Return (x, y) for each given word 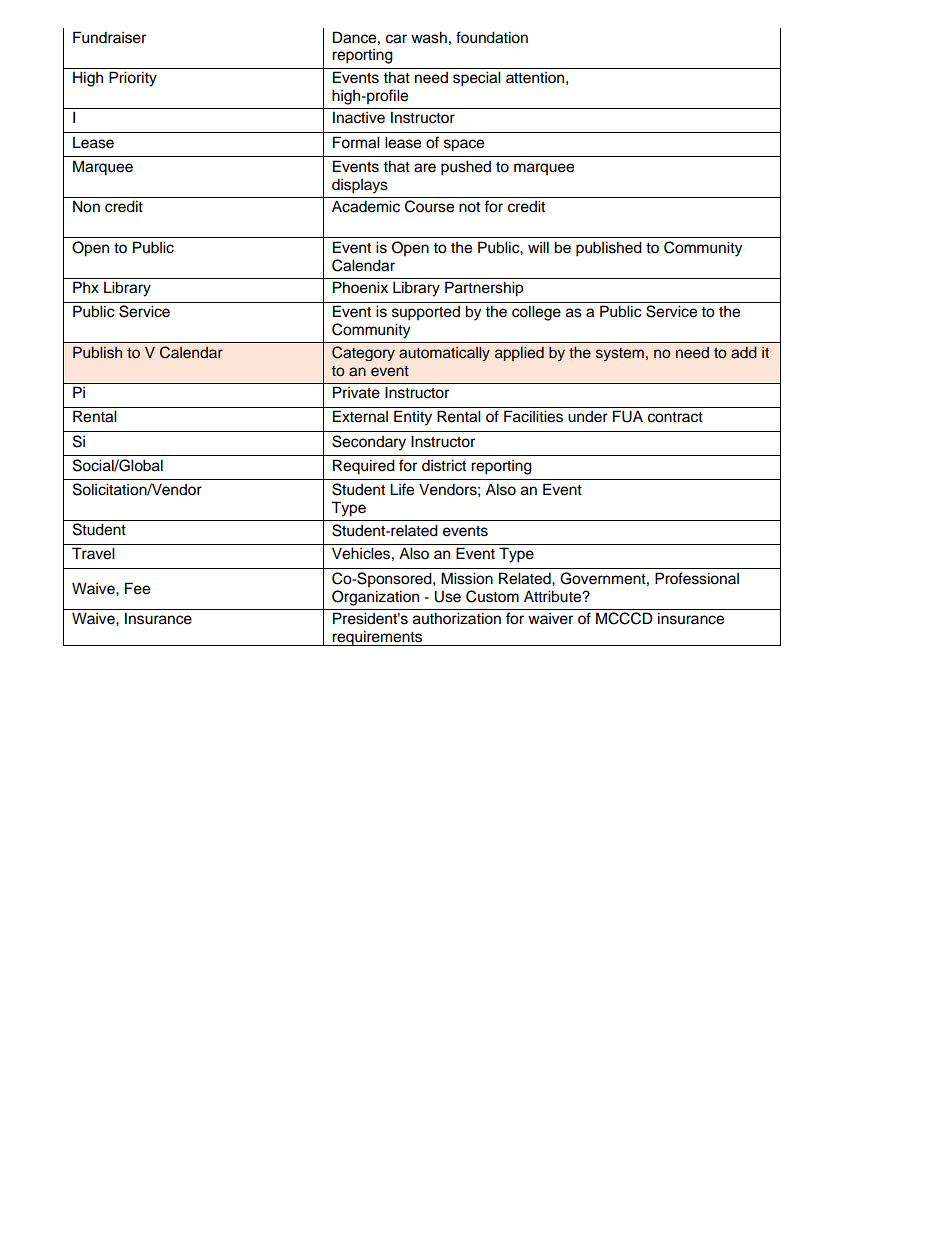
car (396, 39)
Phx (86, 287)
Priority (133, 79)
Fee (137, 588)
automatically (444, 354)
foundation (492, 37)
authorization (457, 618)
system (620, 354)
